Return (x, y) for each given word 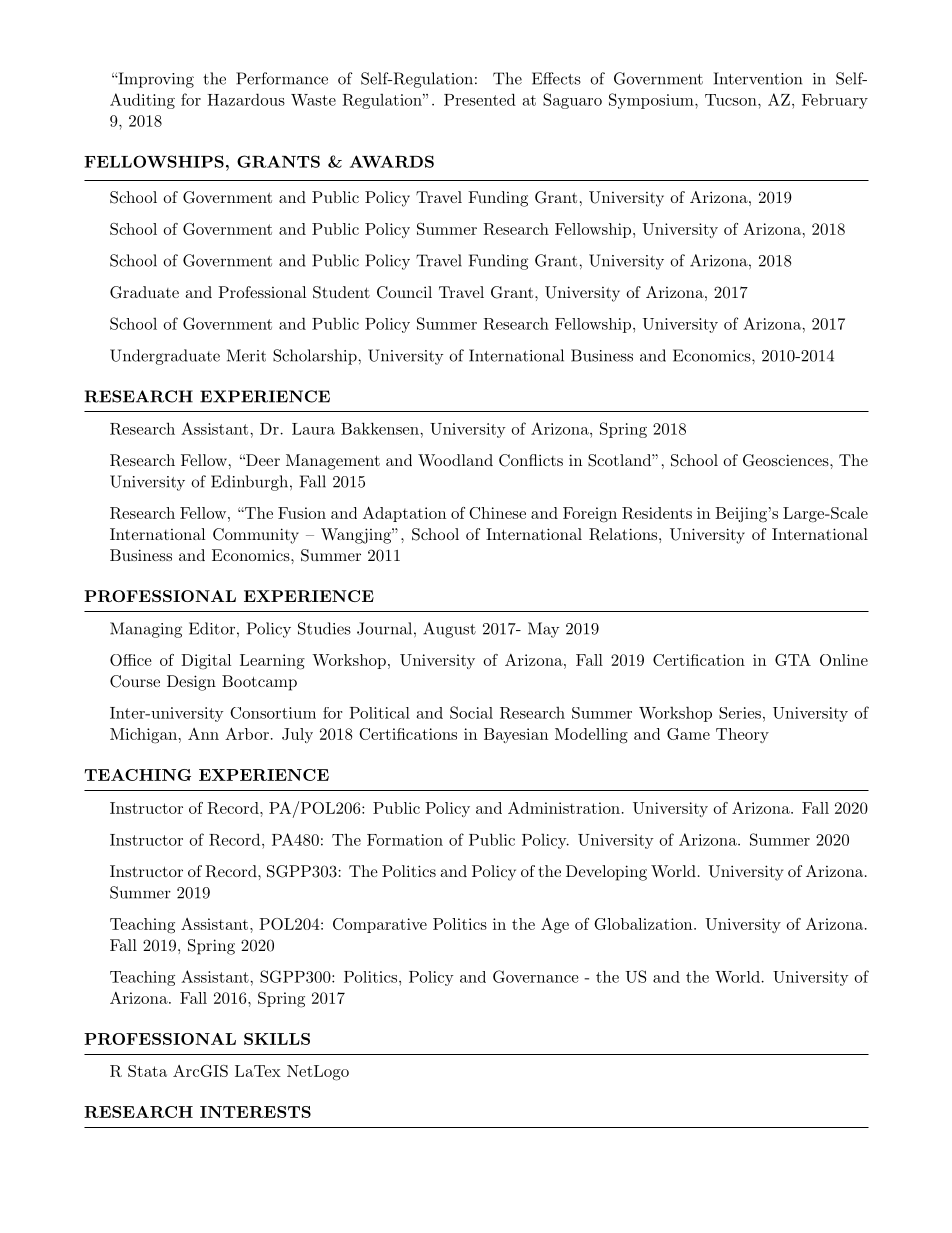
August (449, 630)
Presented (480, 99)
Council (404, 292)
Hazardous (246, 99)
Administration (564, 808)
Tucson (732, 100)
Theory (742, 735)
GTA (793, 660)
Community (256, 536)
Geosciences (786, 460)
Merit (246, 355)
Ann (203, 734)
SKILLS (277, 1039)
